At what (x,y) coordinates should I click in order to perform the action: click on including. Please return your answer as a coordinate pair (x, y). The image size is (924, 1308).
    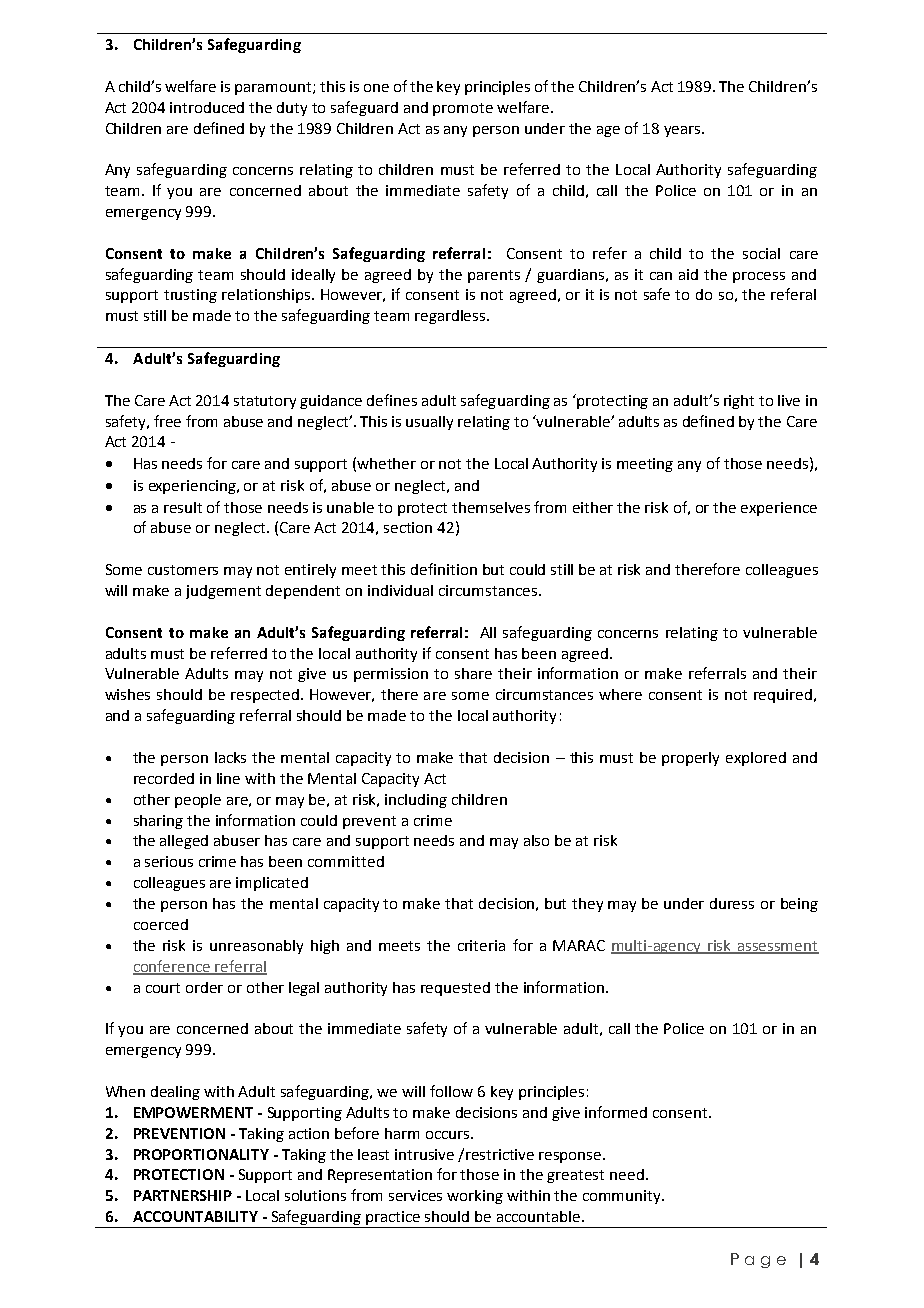
    Looking at the image, I should click on (416, 801).
